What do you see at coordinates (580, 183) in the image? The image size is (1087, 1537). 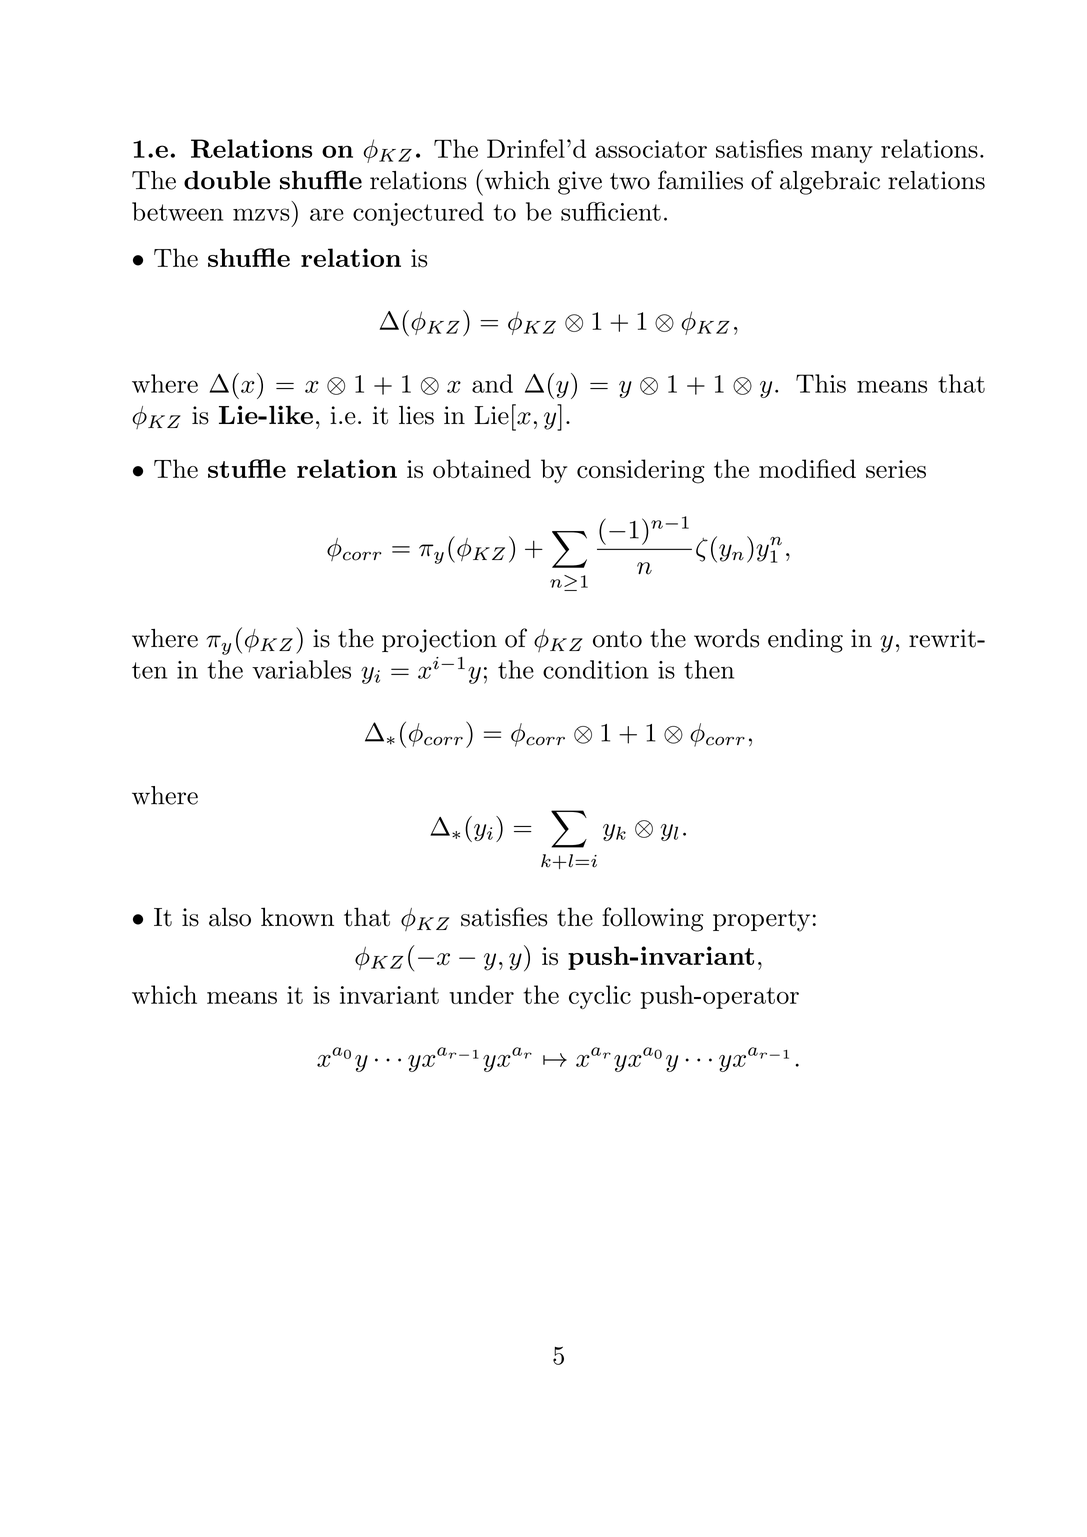 I see `give` at bounding box center [580, 183].
